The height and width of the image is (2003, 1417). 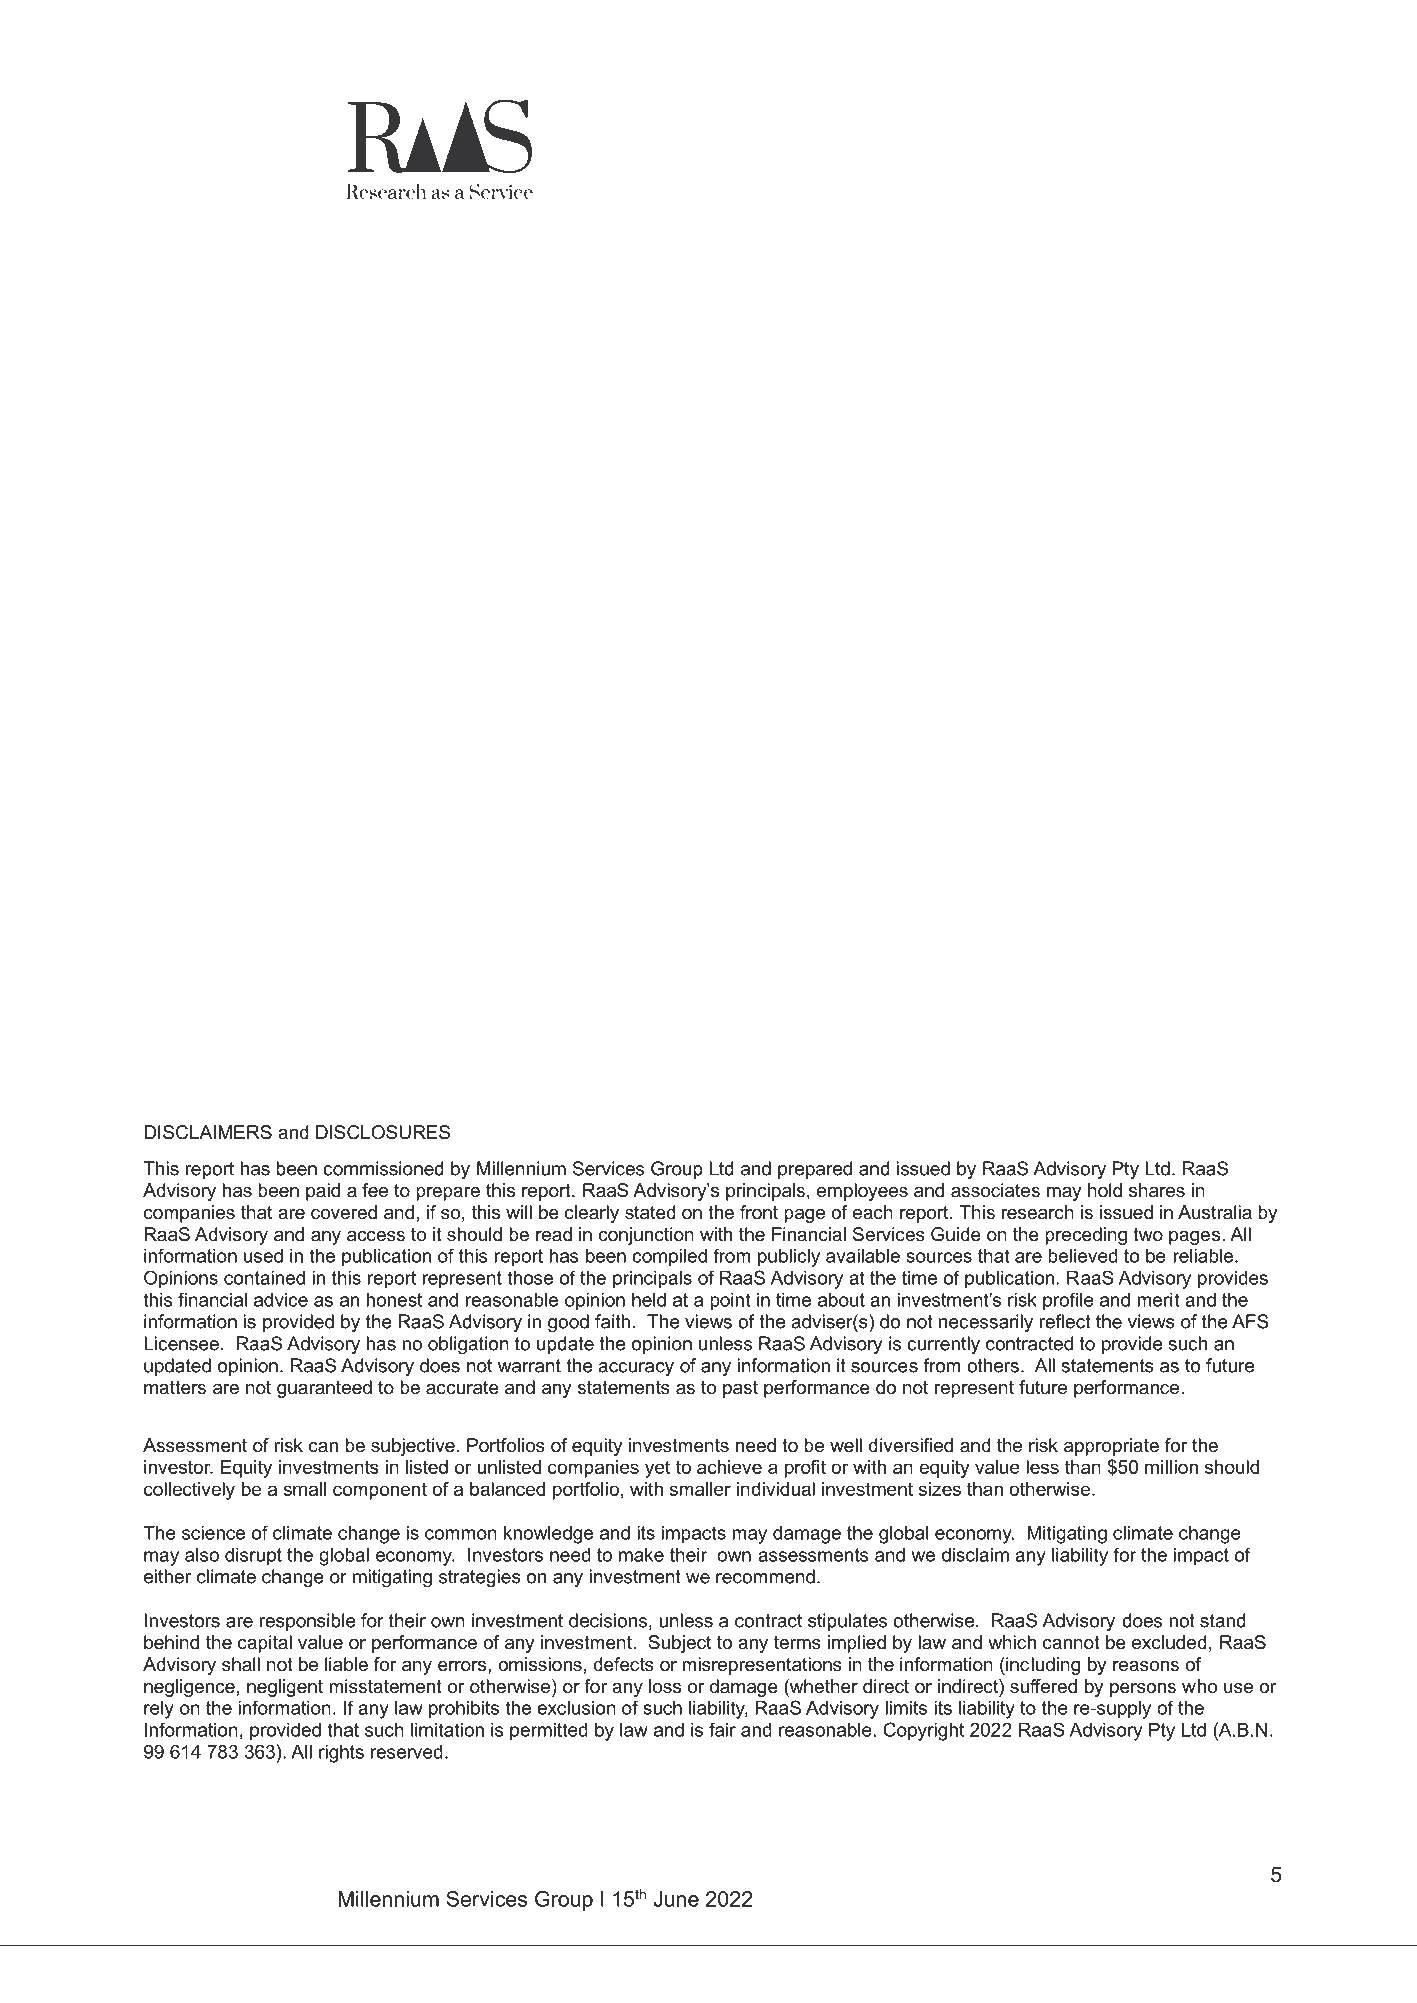 I want to click on rights, so click(x=341, y=1754).
